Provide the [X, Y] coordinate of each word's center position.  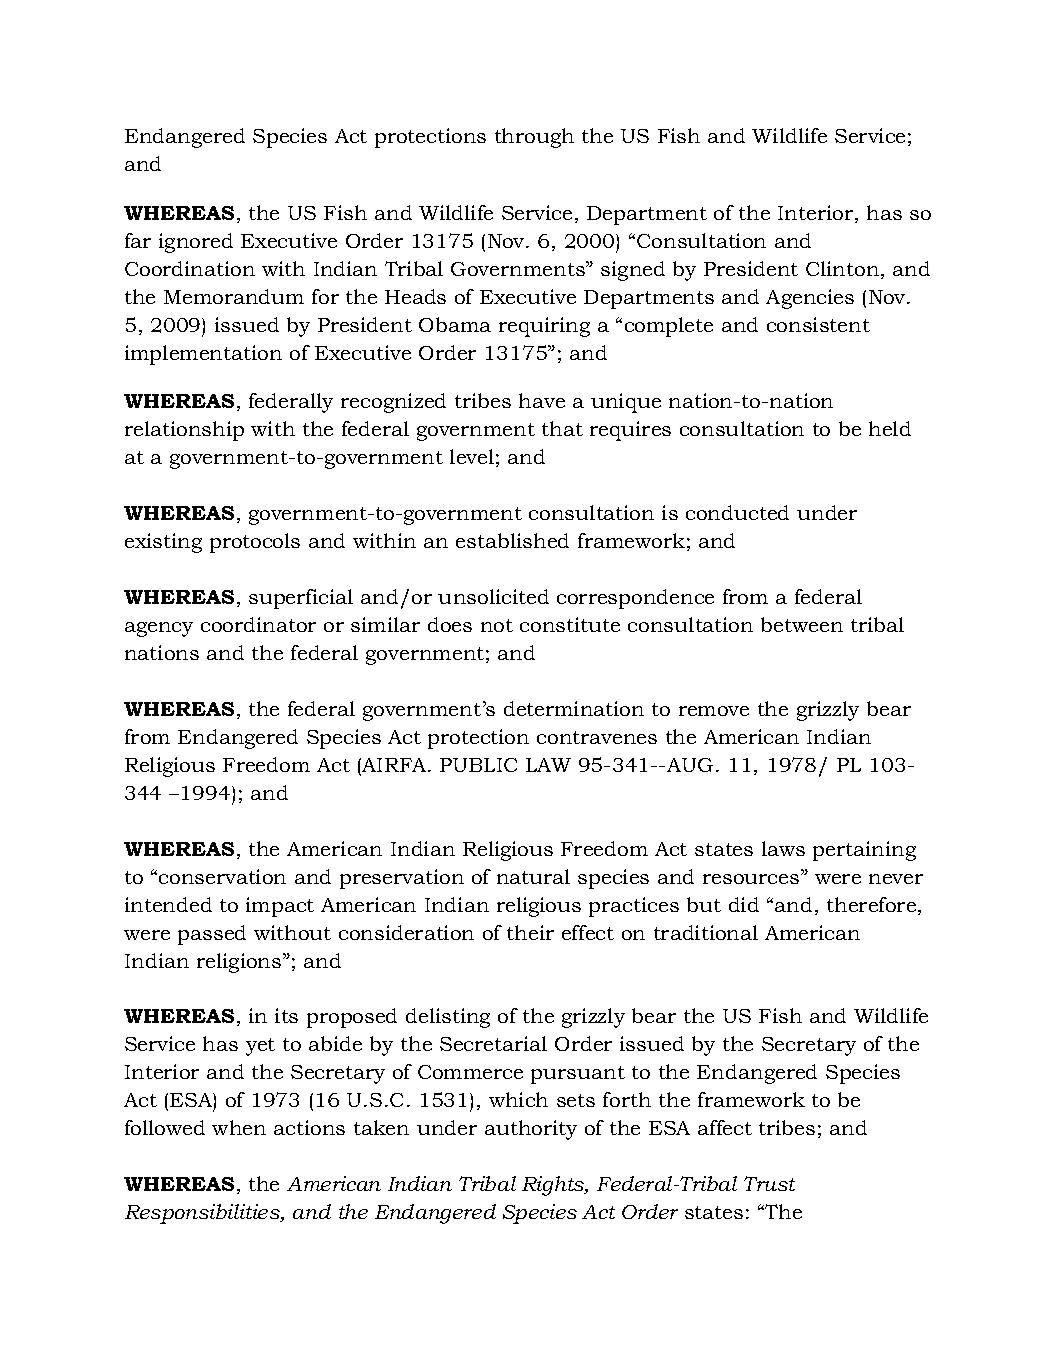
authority [531, 1130]
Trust [769, 1183]
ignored [196, 243]
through [534, 138]
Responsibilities [203, 1214]
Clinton [844, 270]
